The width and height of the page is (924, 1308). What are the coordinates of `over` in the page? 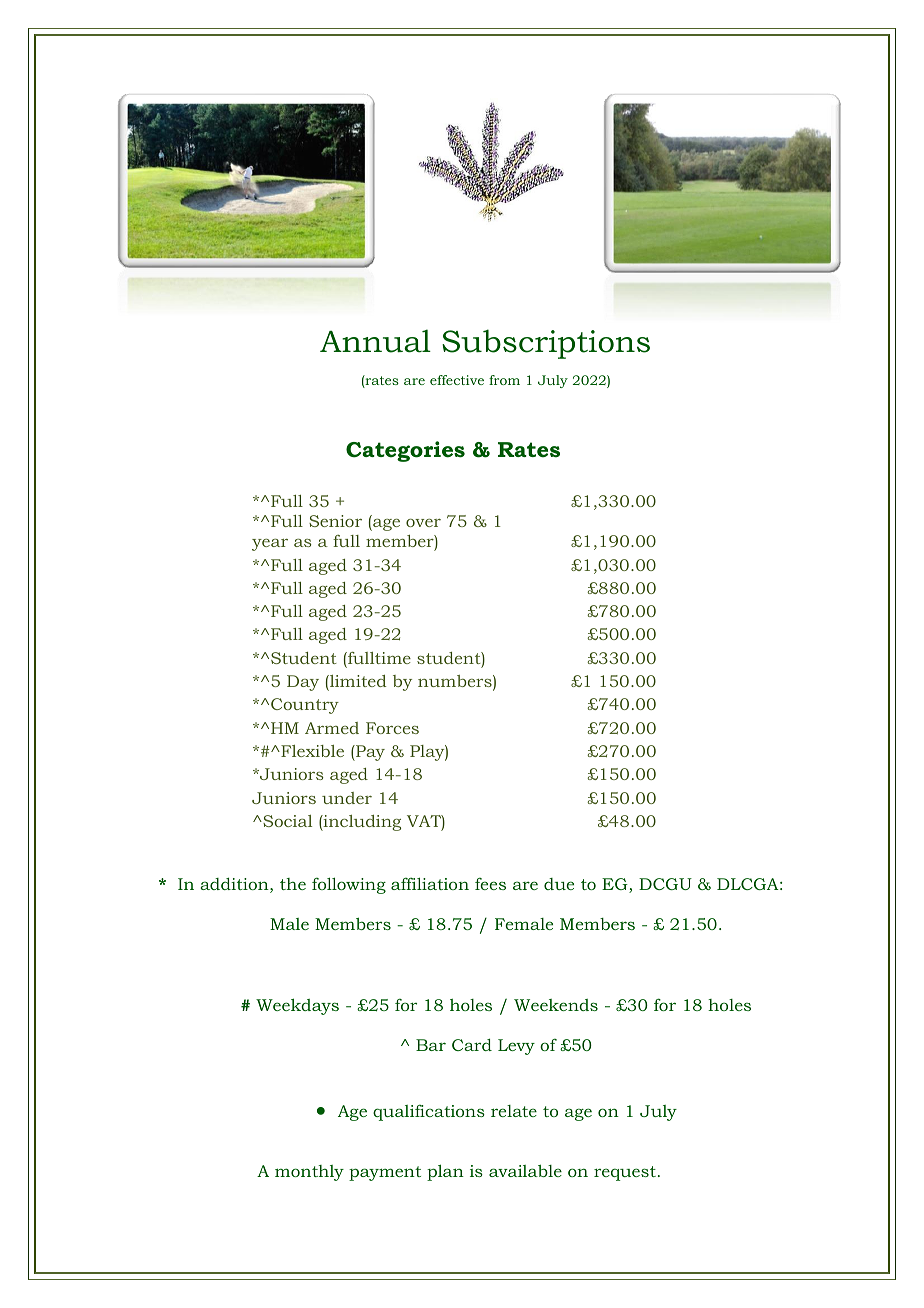 It's located at (423, 523).
